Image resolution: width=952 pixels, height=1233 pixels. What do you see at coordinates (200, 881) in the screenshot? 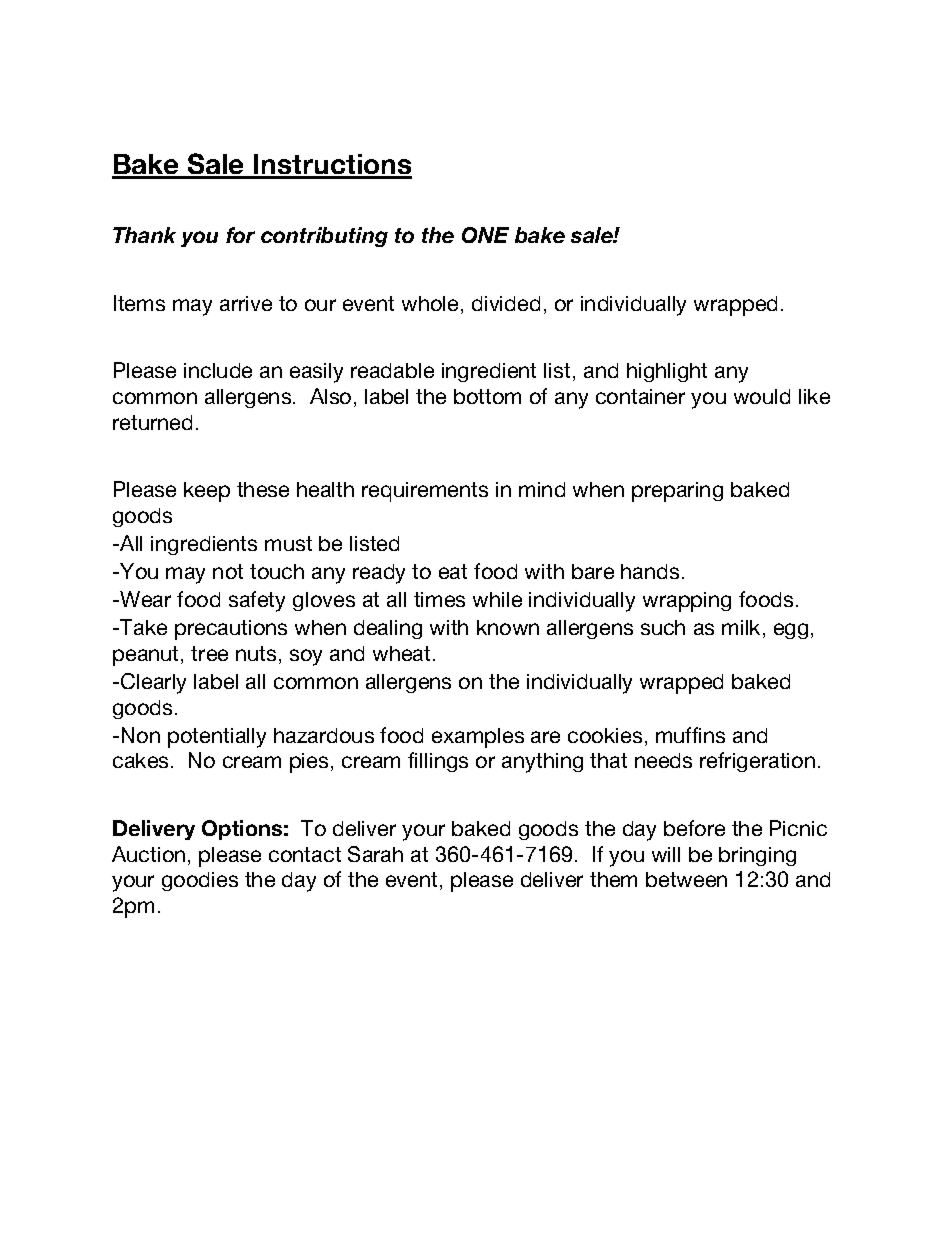
I see `goodies` at bounding box center [200, 881].
